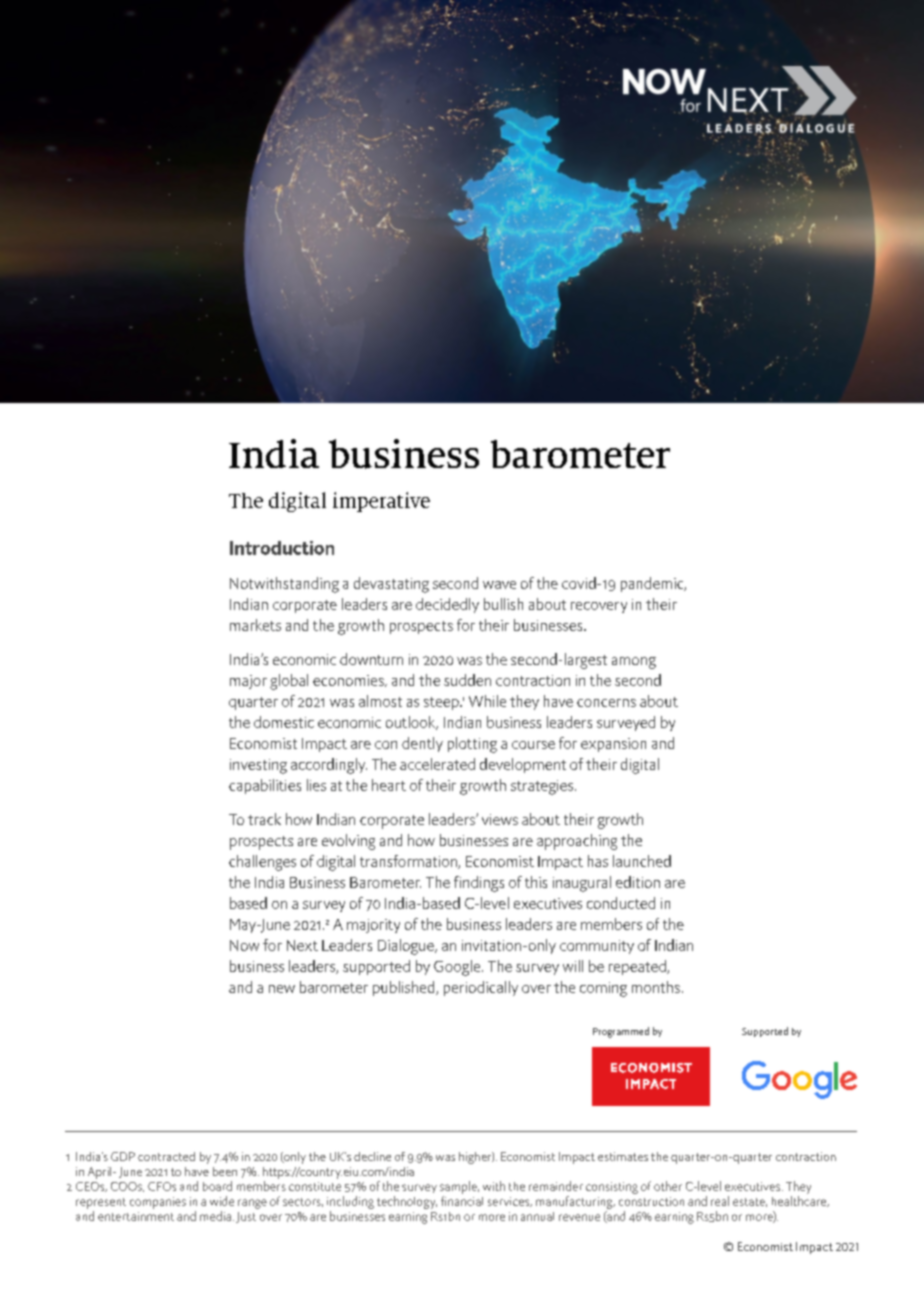  What do you see at coordinates (262, 863) in the screenshot?
I see `challenges` at bounding box center [262, 863].
